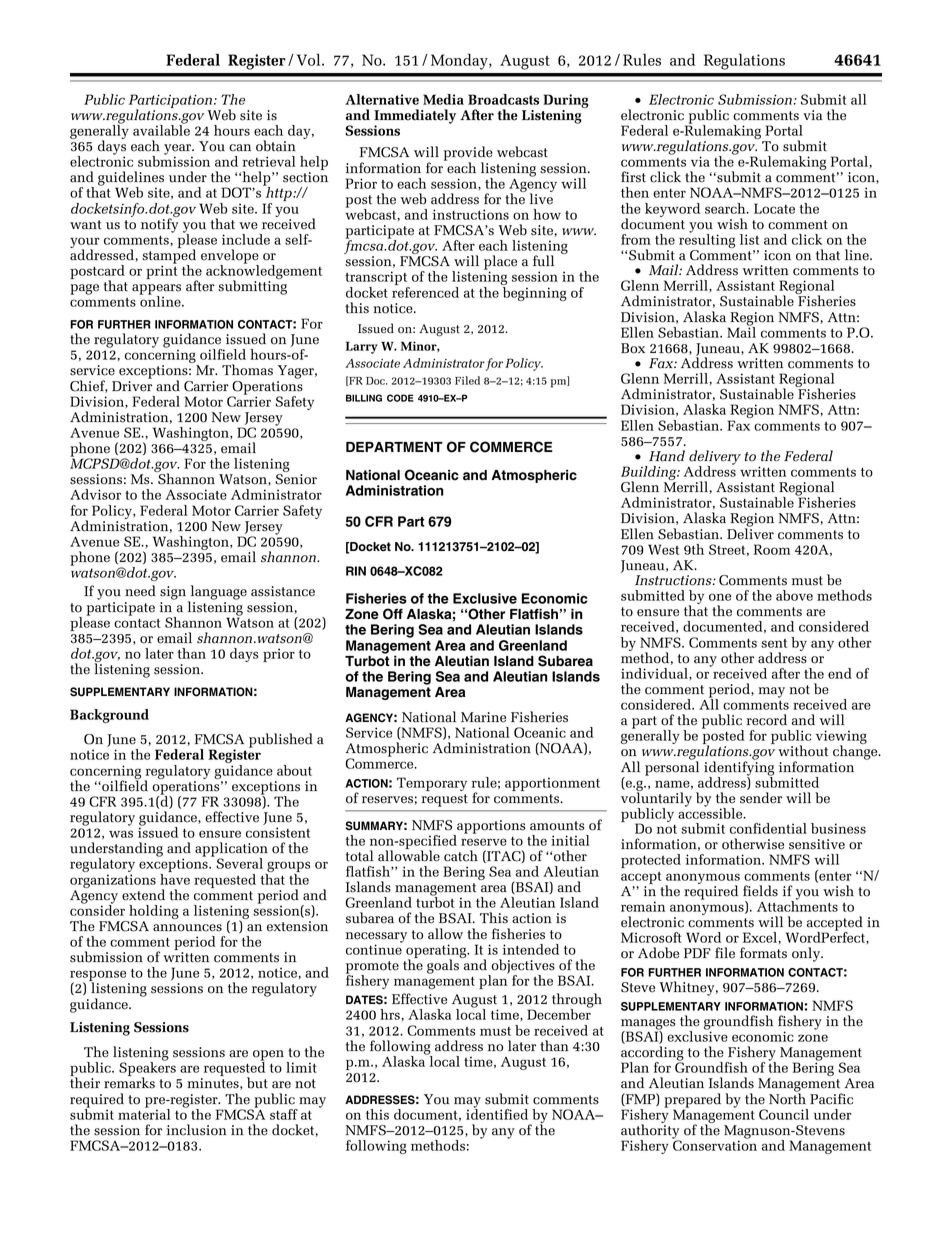 The image size is (952, 1233). What do you see at coordinates (197, 1130) in the screenshot?
I see `inclusion` at bounding box center [197, 1130].
